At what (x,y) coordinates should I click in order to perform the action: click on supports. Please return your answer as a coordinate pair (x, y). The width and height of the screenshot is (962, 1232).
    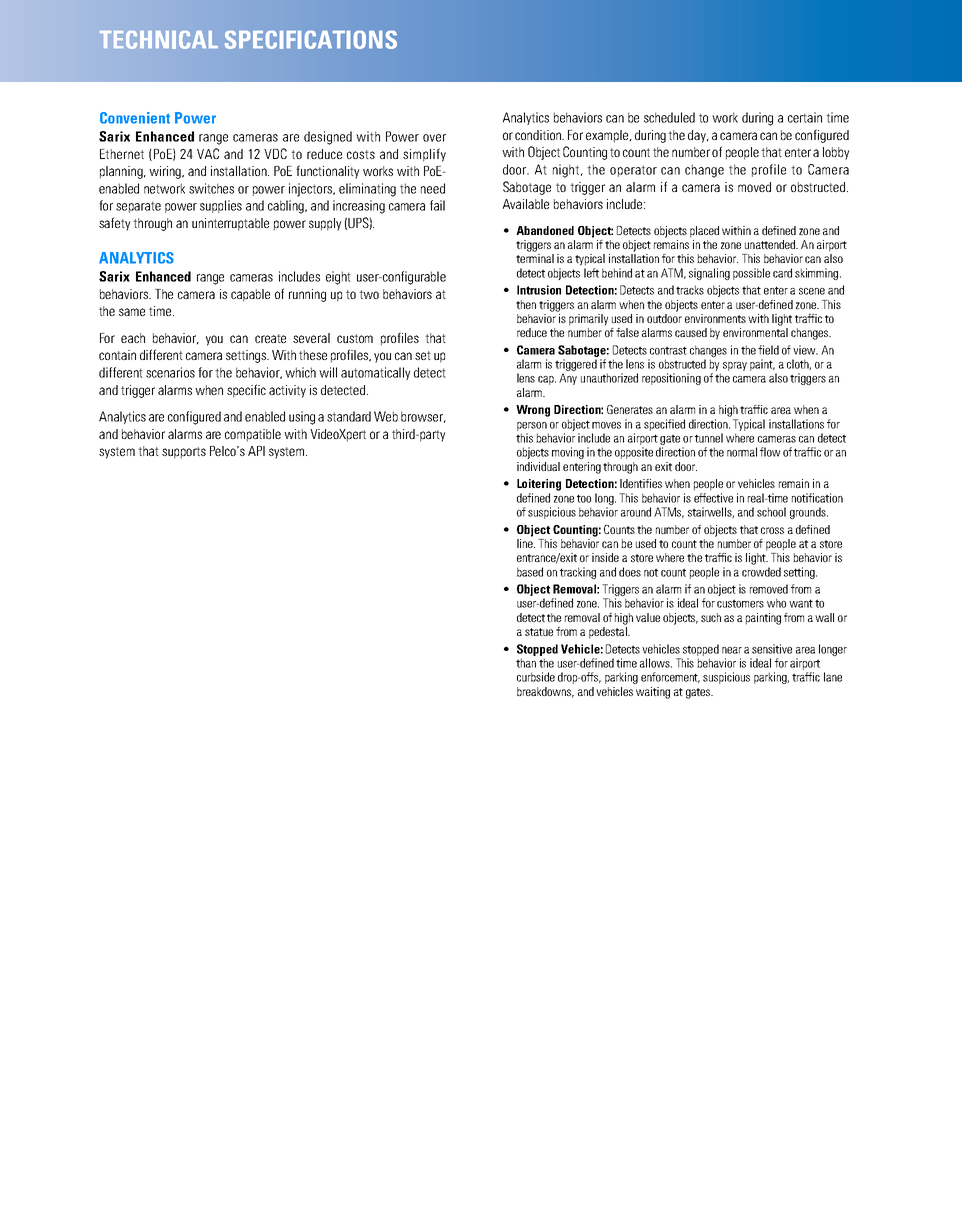
    Looking at the image, I should click on (184, 453).
